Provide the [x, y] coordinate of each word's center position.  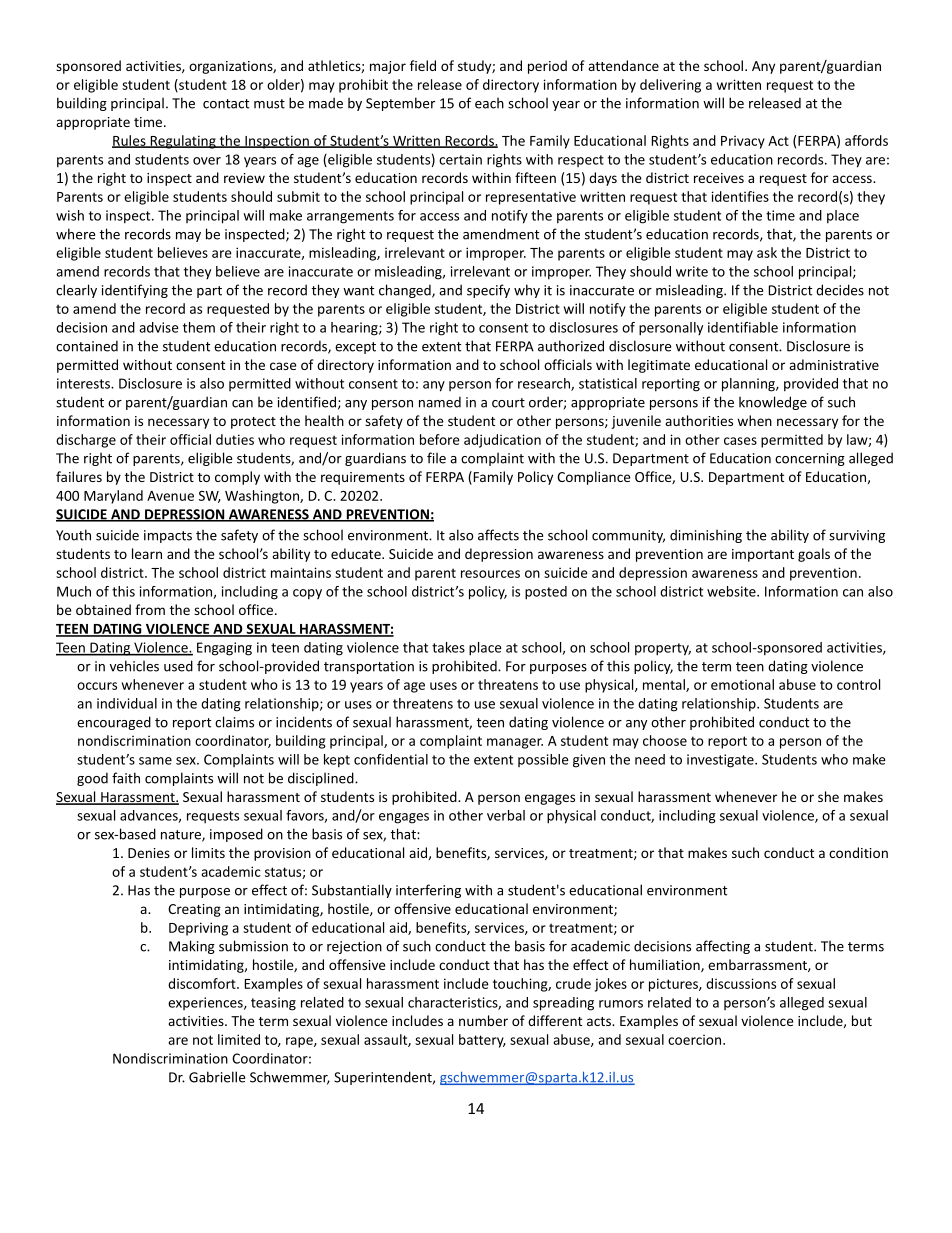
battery [482, 1041]
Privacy [743, 142]
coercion [694, 1040]
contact [226, 104]
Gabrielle [217, 1077]
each [489, 103]
